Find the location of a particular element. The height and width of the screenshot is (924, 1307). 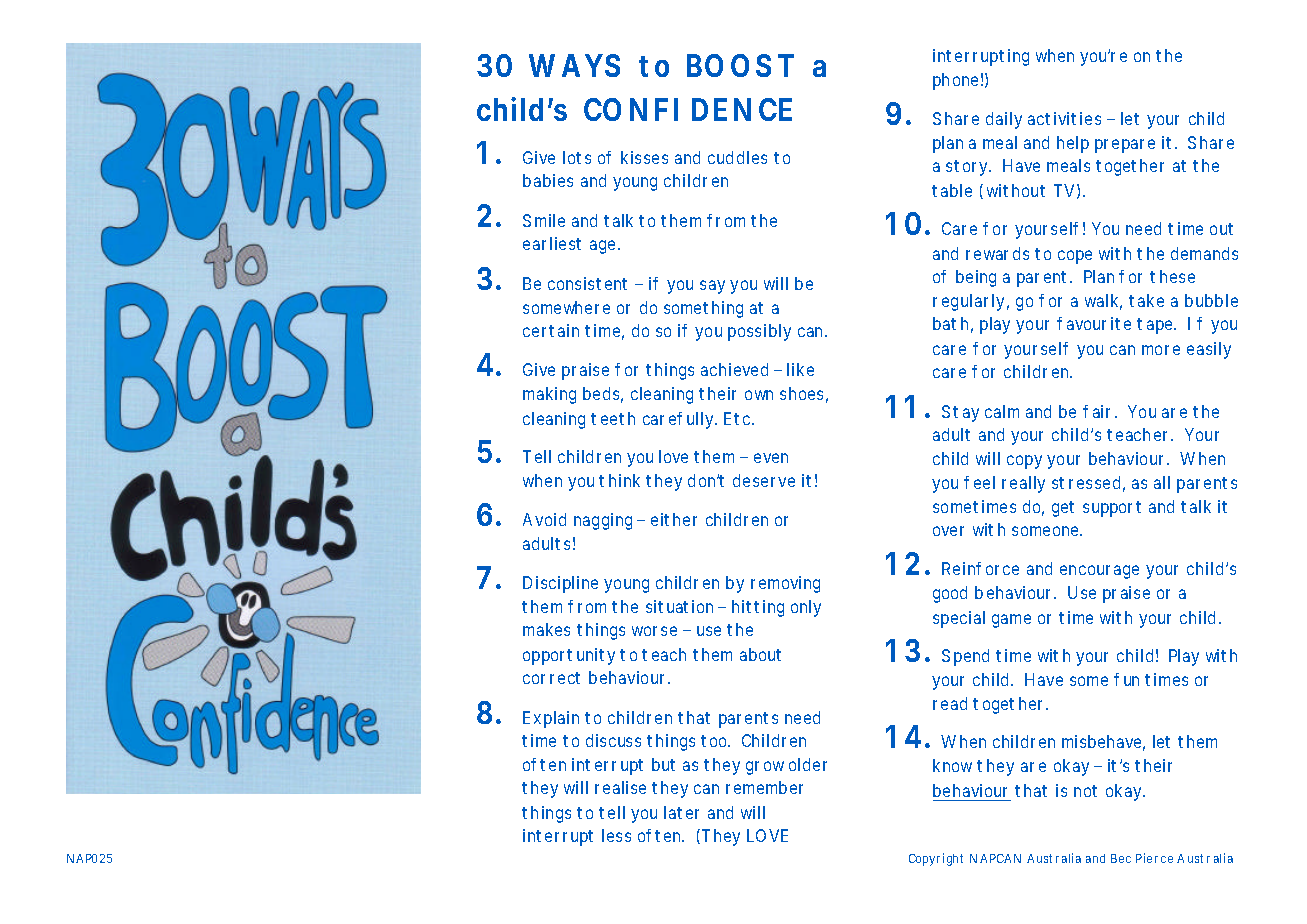

beds is located at coordinates (603, 395).
